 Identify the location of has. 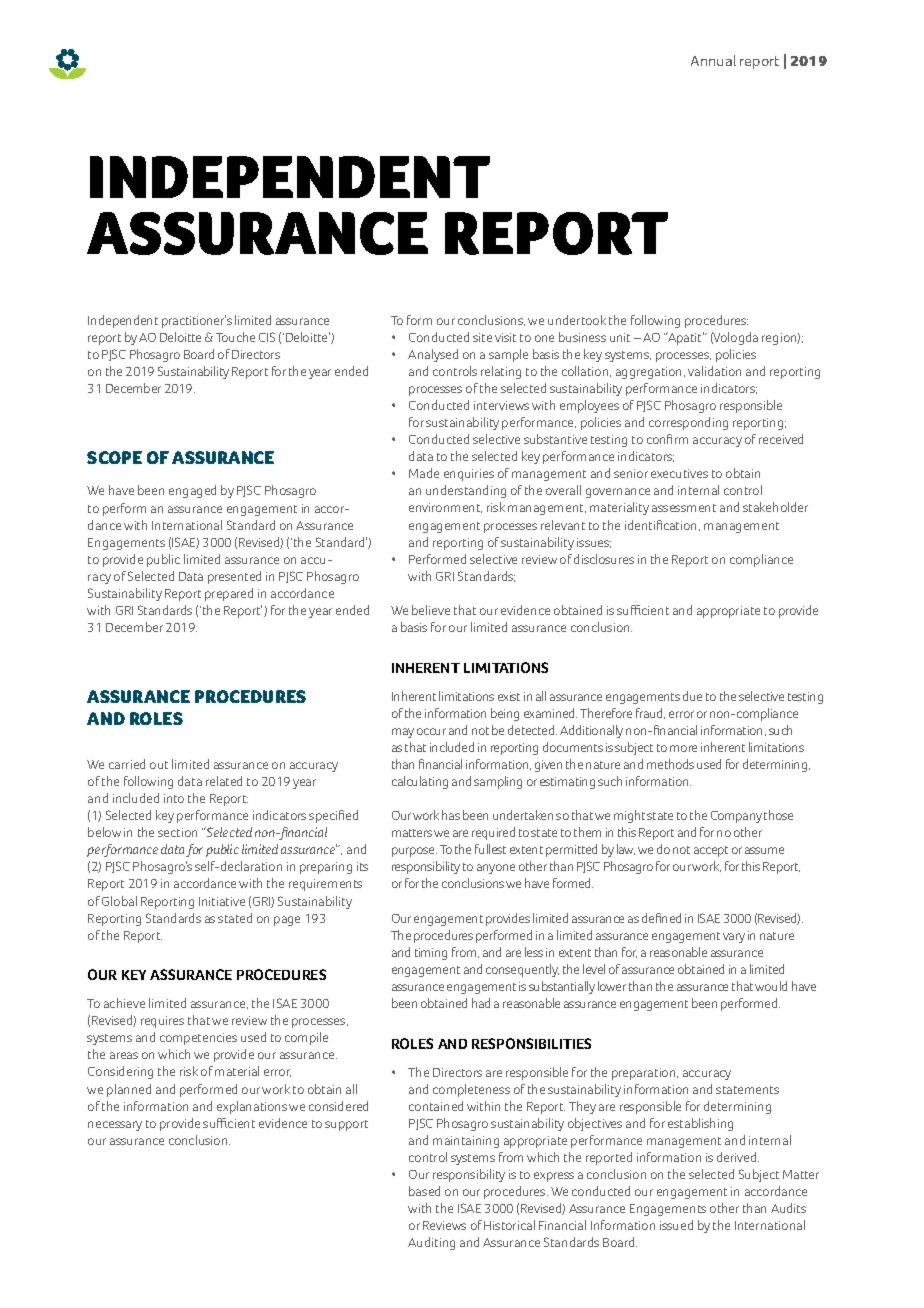
(451, 815).
